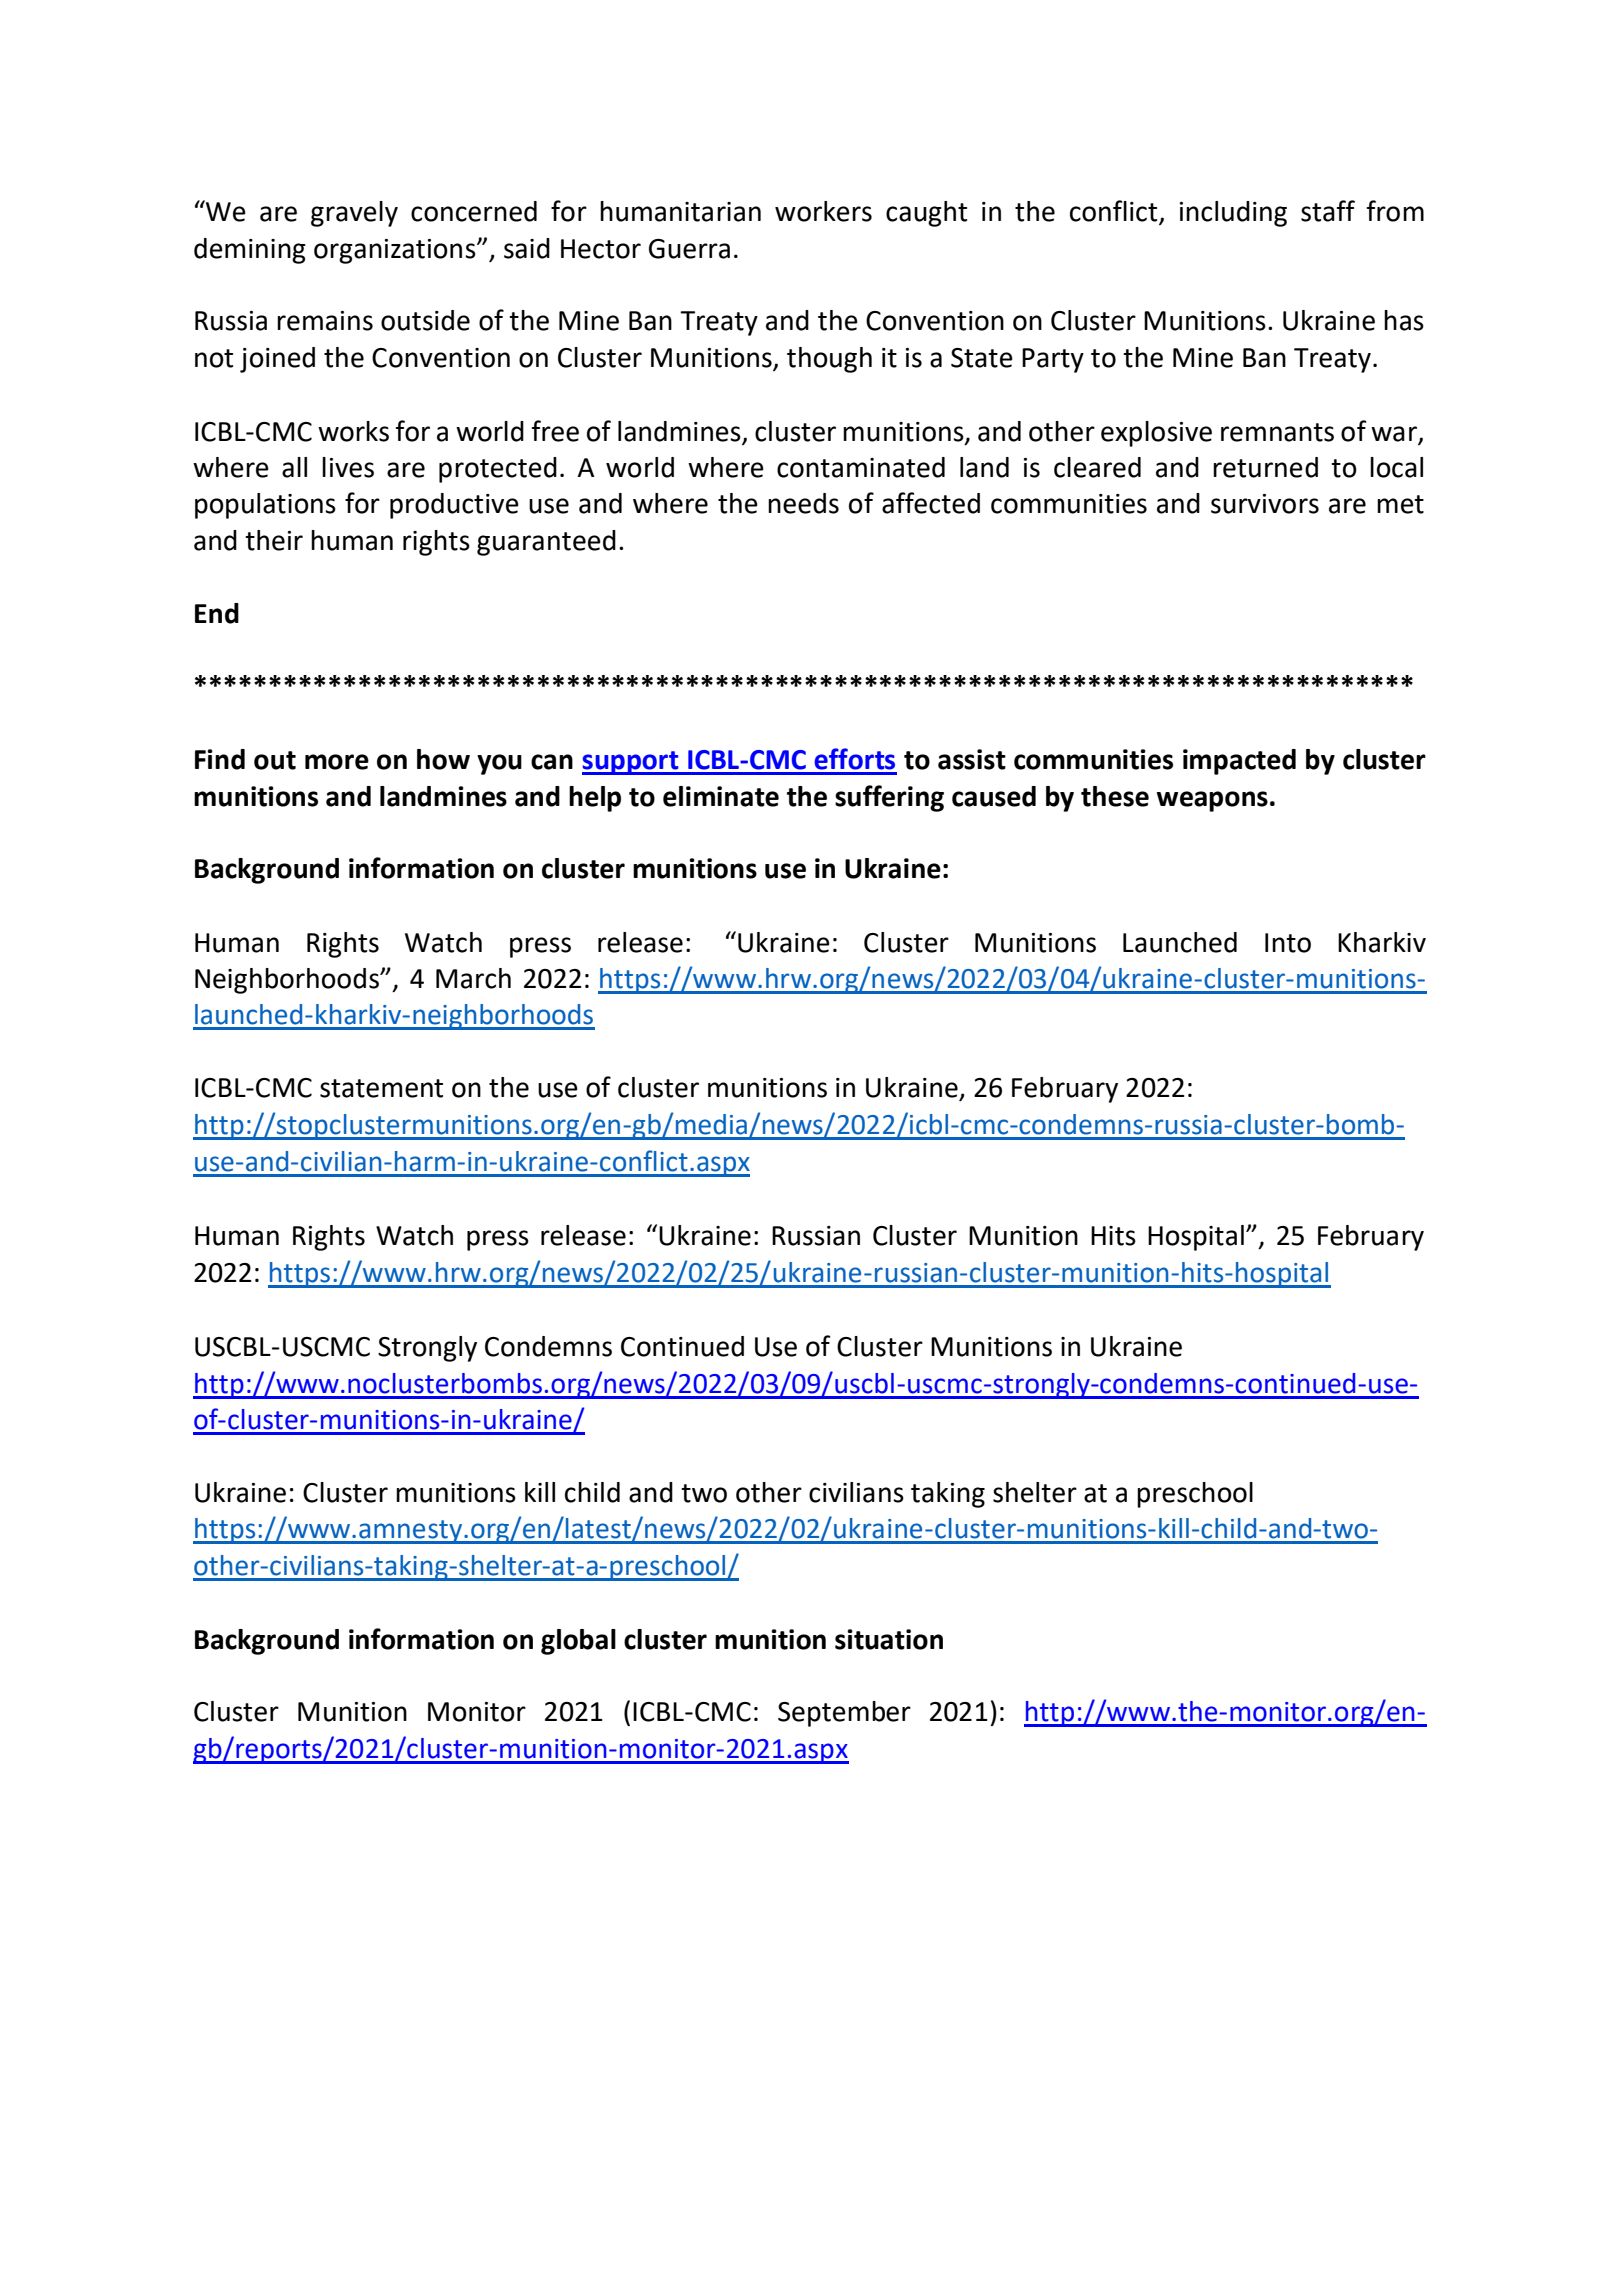 The image size is (1618, 2289). I want to click on situation, so click(889, 1639).
